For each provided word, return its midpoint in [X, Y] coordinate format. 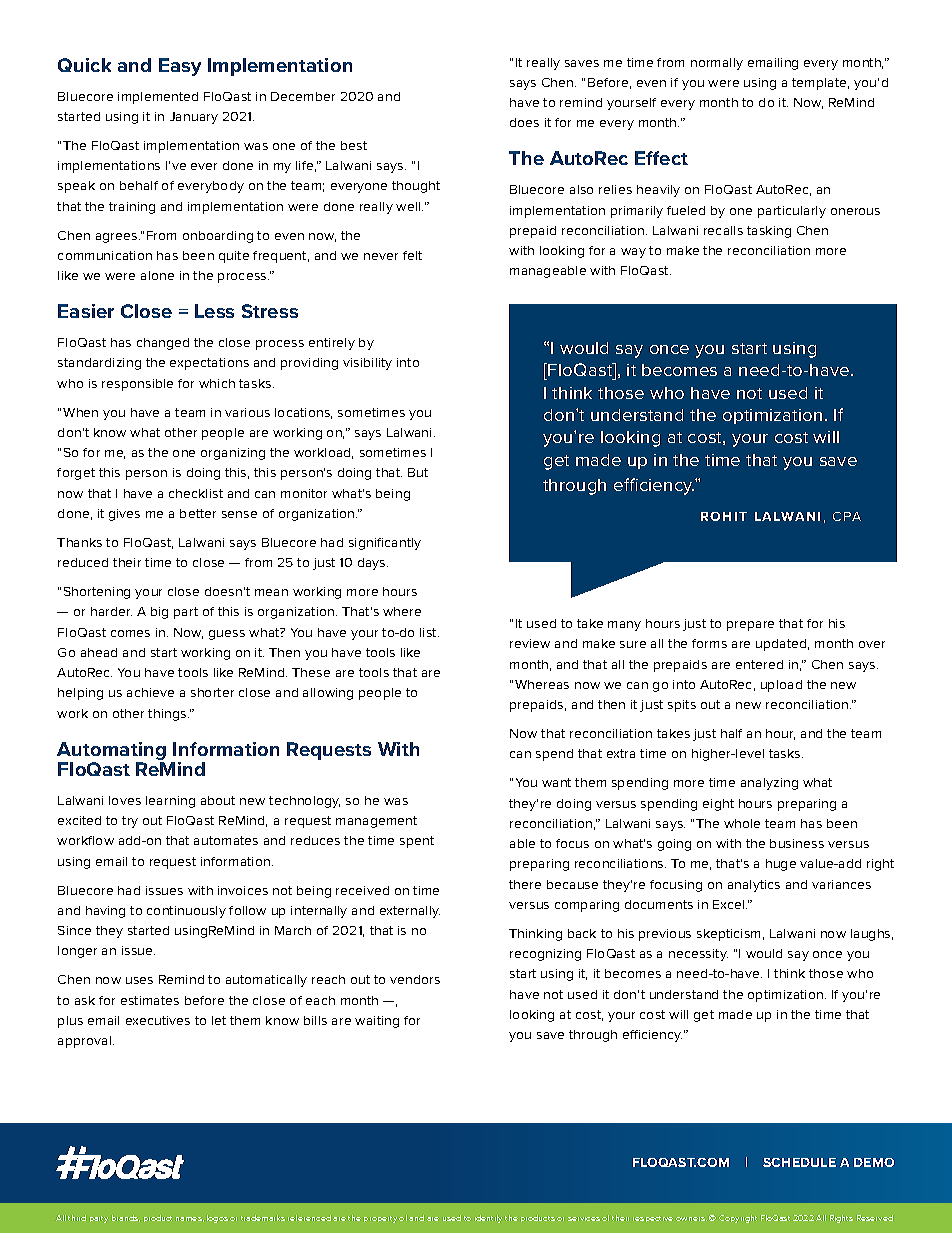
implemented [158, 98]
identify [488, 1219]
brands [126, 1218]
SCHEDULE [799, 1162]
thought [416, 187]
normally [717, 64]
